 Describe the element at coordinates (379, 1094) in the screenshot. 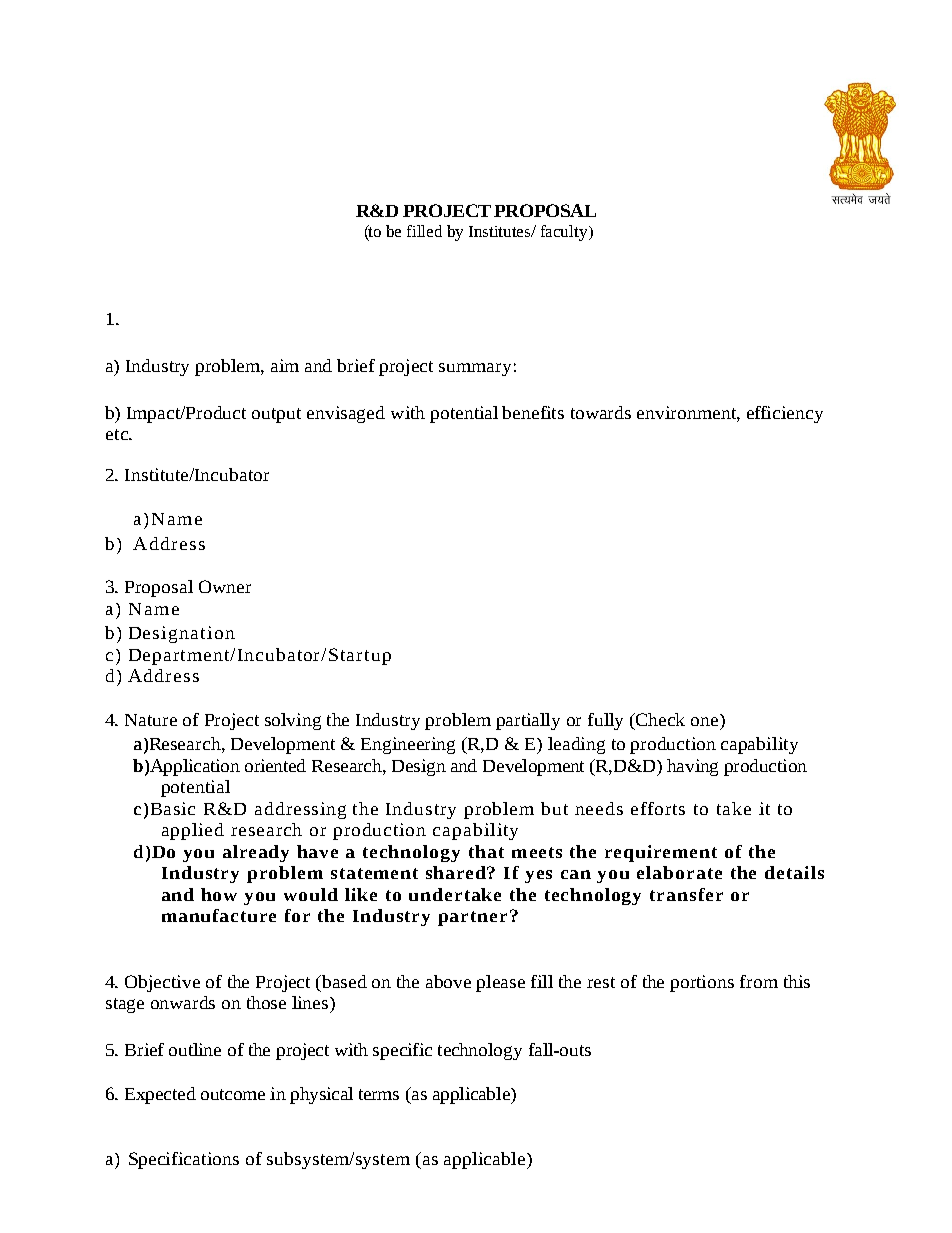

I see `terms` at that location.
